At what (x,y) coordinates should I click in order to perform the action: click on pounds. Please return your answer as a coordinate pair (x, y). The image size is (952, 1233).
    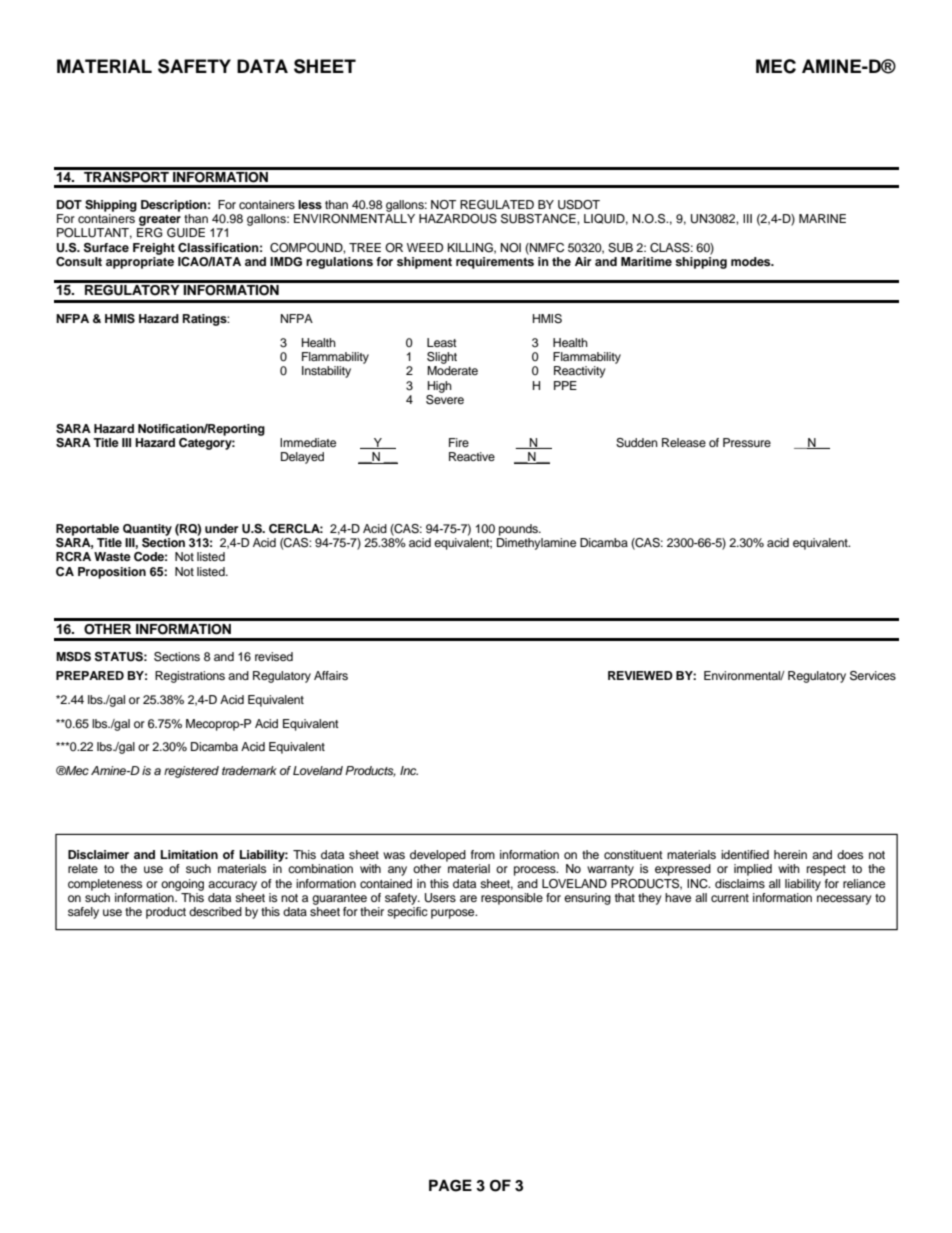
    Looking at the image, I should click on (519, 530).
